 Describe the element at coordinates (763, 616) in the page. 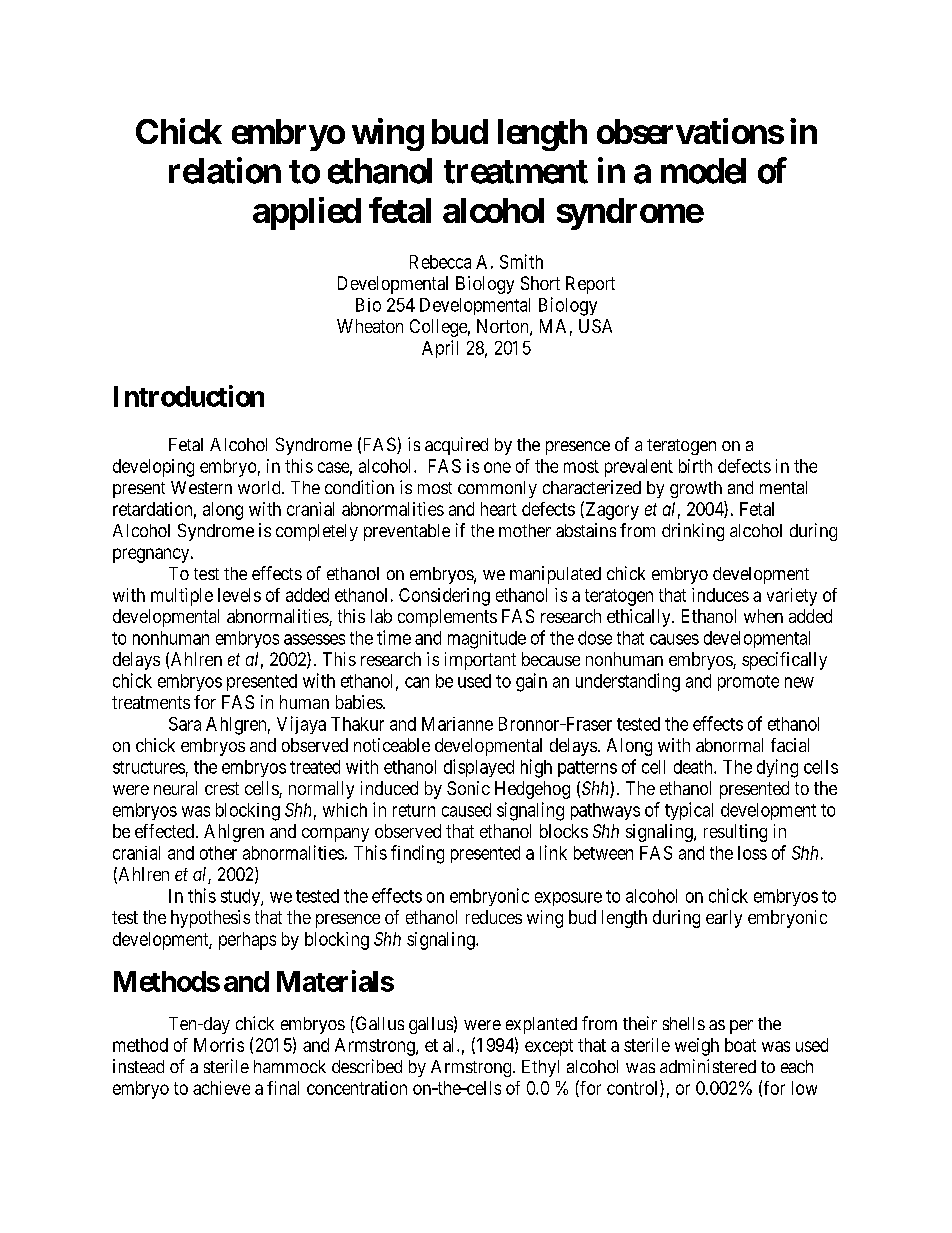

I see `when` at that location.
